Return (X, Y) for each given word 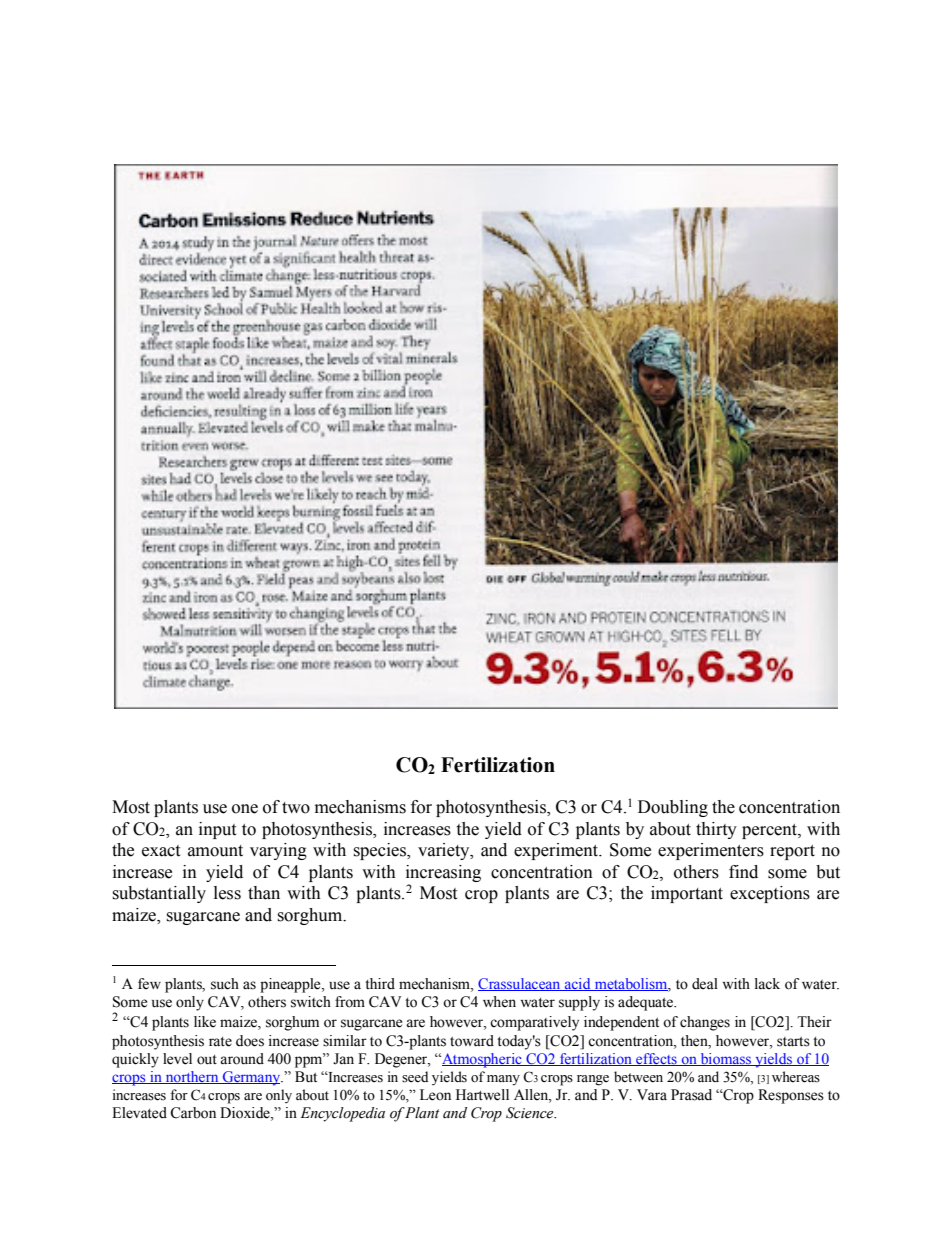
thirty (716, 830)
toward (472, 1041)
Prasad (691, 1095)
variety (445, 851)
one (245, 809)
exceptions (770, 894)
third (380, 984)
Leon (435, 1095)
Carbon (193, 1113)
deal (705, 984)
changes (705, 1023)
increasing (443, 873)
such (225, 984)
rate (220, 1042)
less (227, 893)
